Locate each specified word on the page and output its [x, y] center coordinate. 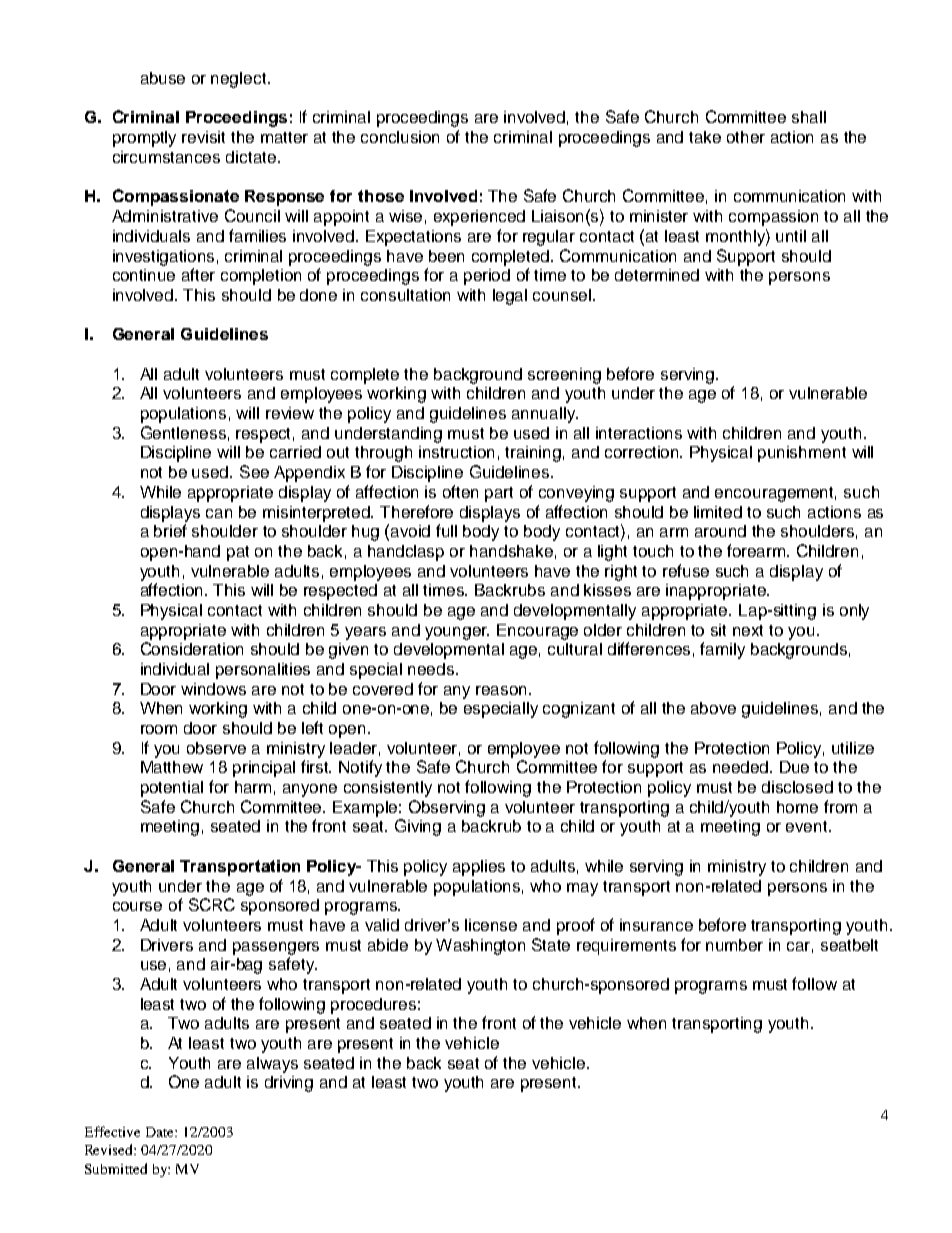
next [748, 630]
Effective [112, 1131]
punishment [802, 454]
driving [289, 1084]
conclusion [400, 137]
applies [479, 868]
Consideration [192, 648]
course [137, 906]
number [734, 945]
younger [457, 633]
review [290, 413]
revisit [203, 137]
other [746, 137]
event [808, 826]
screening [564, 376]
